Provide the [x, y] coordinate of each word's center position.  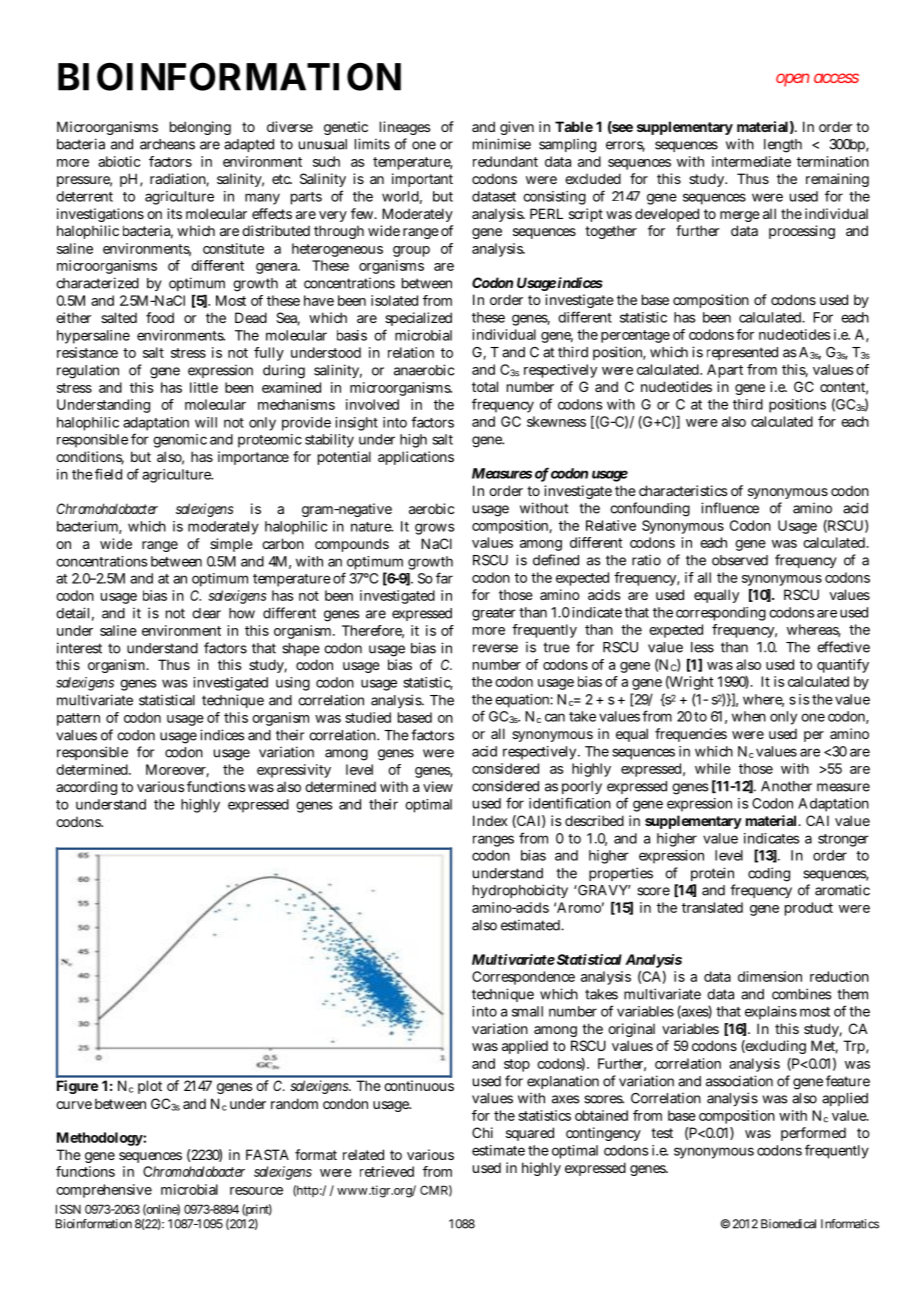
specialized [418, 319]
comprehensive [104, 1191]
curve [74, 1105]
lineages [405, 128]
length [783, 146]
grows [435, 529]
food [160, 317]
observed [740, 560]
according [86, 788]
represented [742, 353]
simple [231, 545]
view [438, 786]
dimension [770, 976]
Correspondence [523, 978]
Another [786, 786]
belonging [200, 128]
